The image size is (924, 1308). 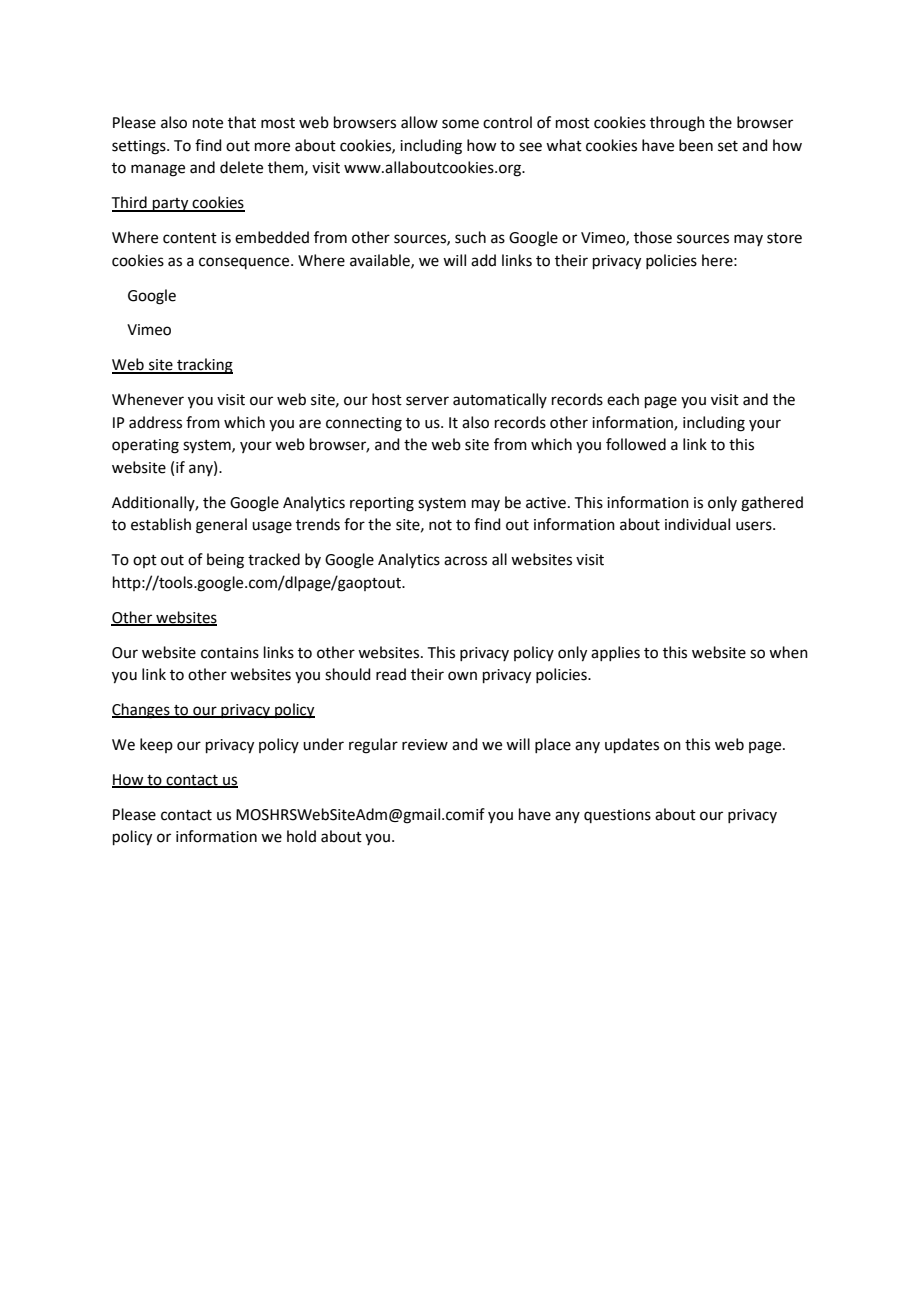 I want to click on some, so click(x=460, y=124).
